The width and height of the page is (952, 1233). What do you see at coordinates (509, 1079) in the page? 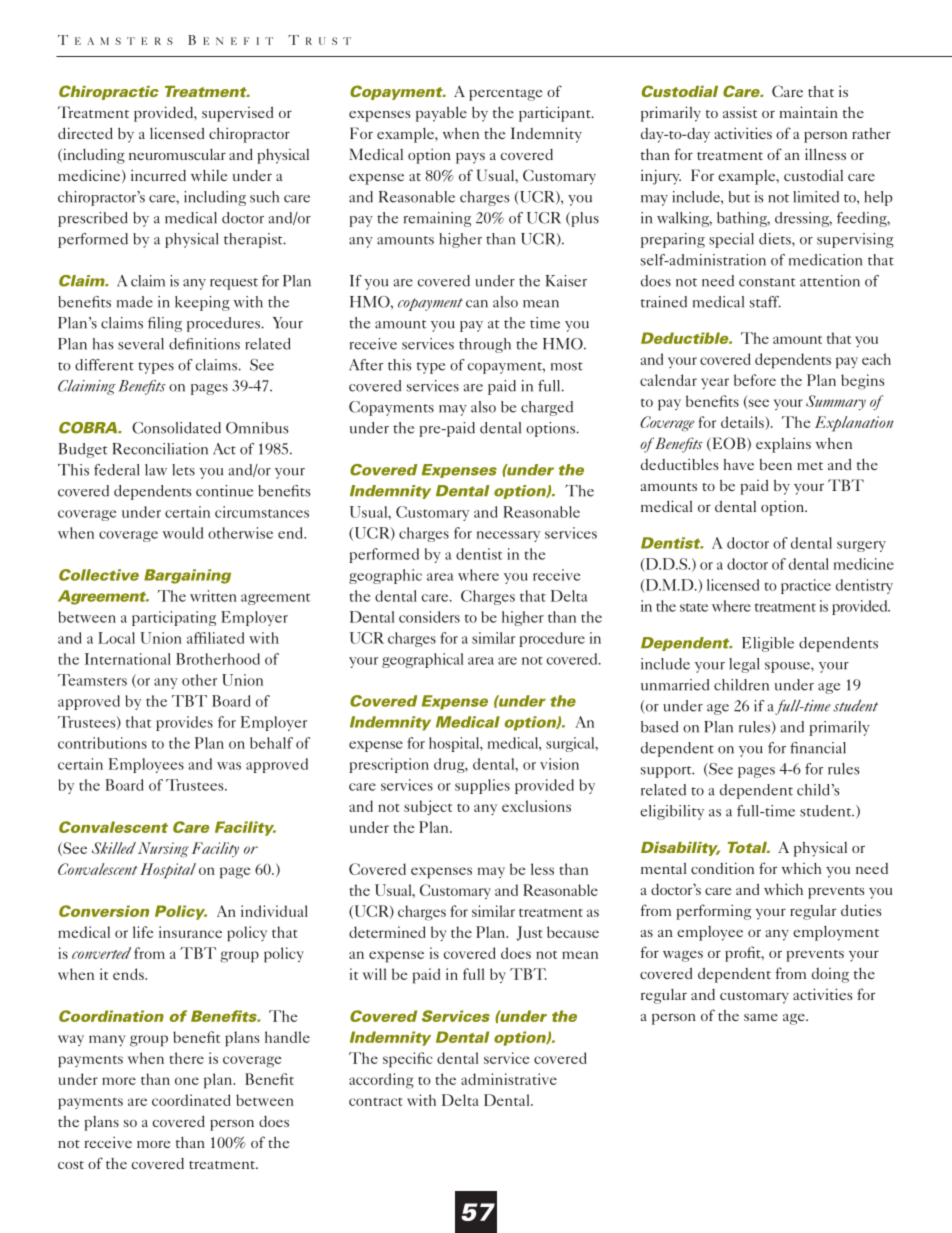
I see `administrative` at bounding box center [509, 1079].
